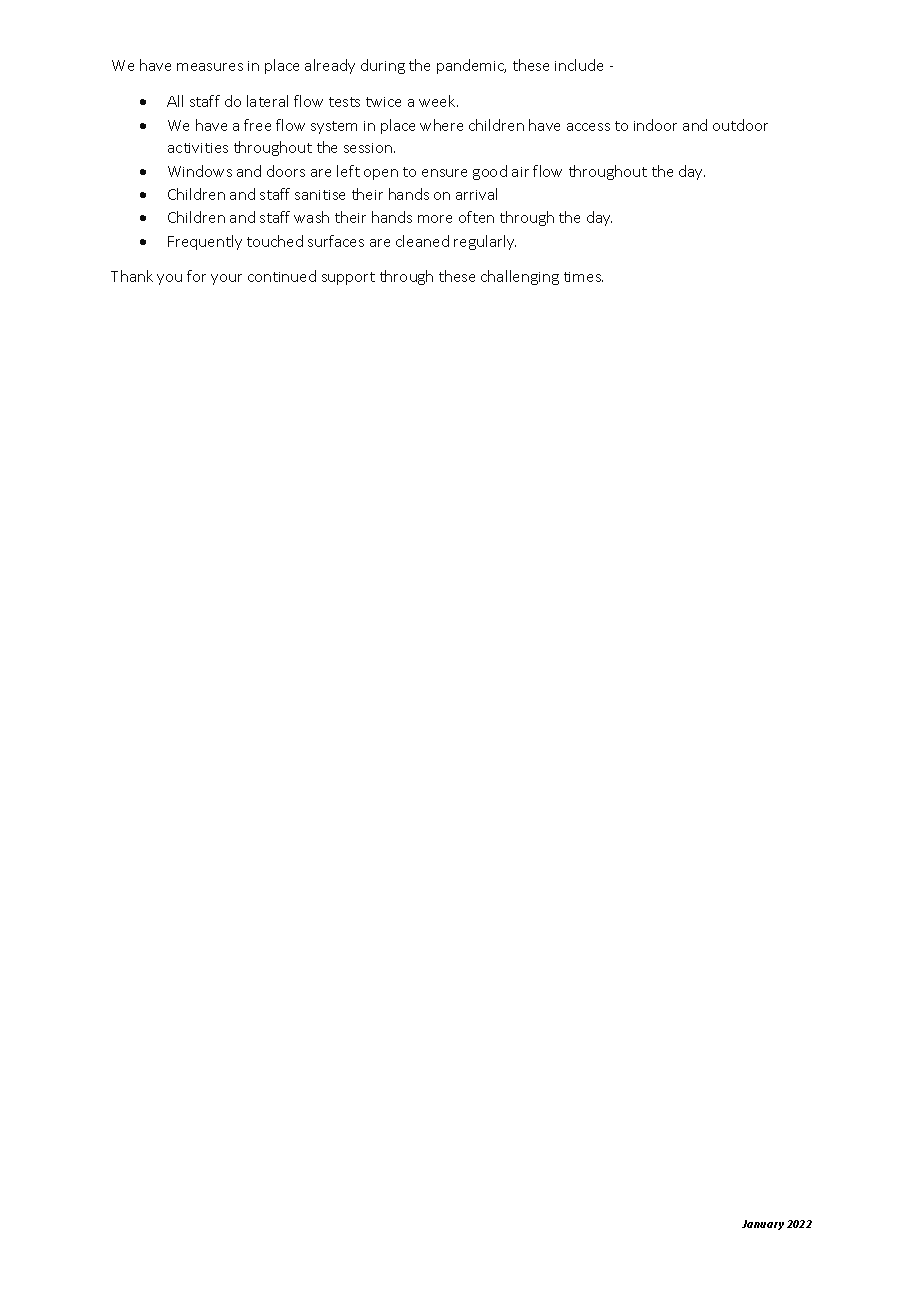 Image resolution: width=924 pixels, height=1308 pixels. Describe the element at coordinates (210, 67) in the screenshot. I see `measures` at that location.
